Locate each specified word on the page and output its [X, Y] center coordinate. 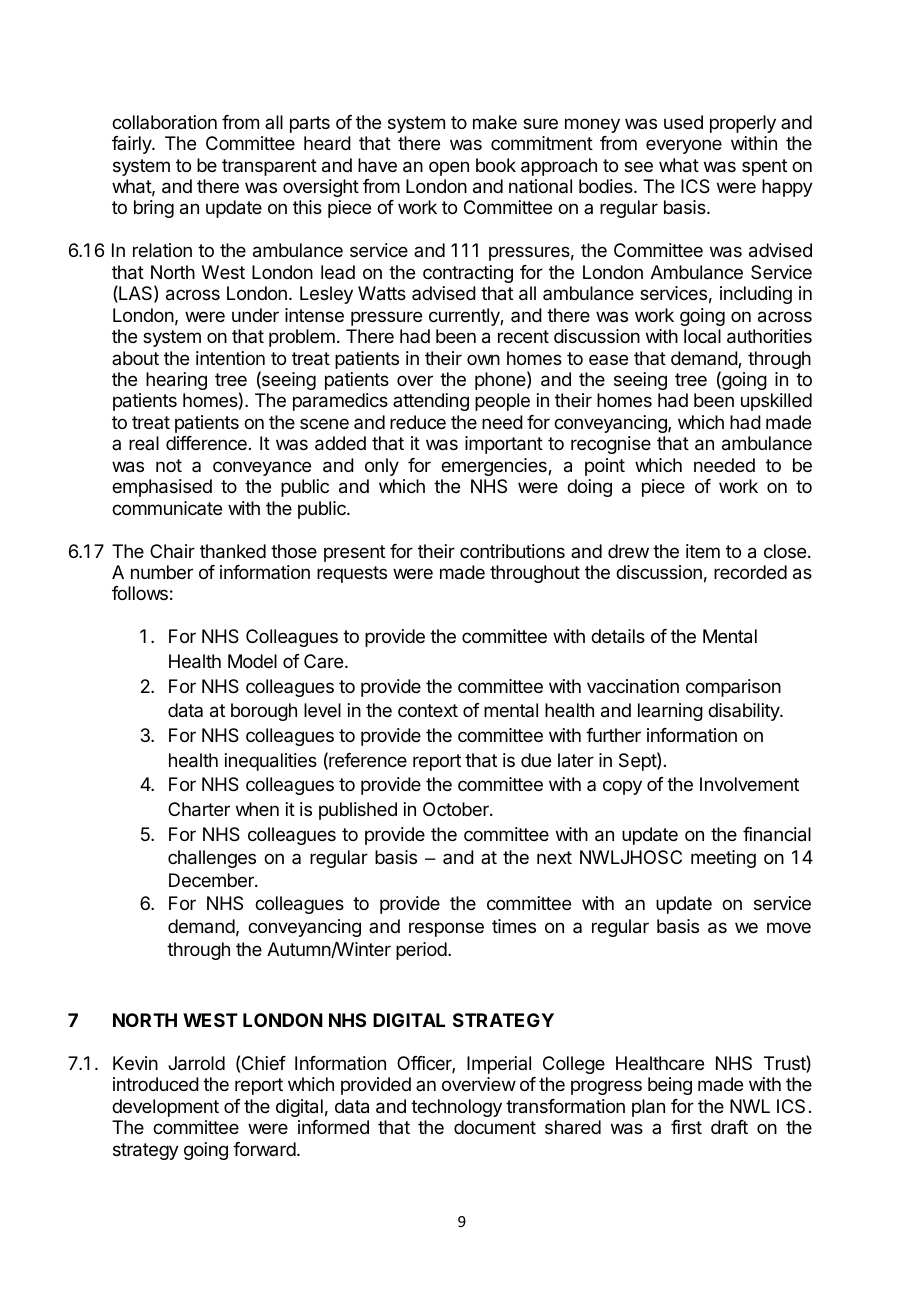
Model [252, 661]
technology [456, 1108]
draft [729, 1127]
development [165, 1108]
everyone [684, 146]
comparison [733, 688]
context [428, 710]
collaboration [164, 122]
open [449, 168]
